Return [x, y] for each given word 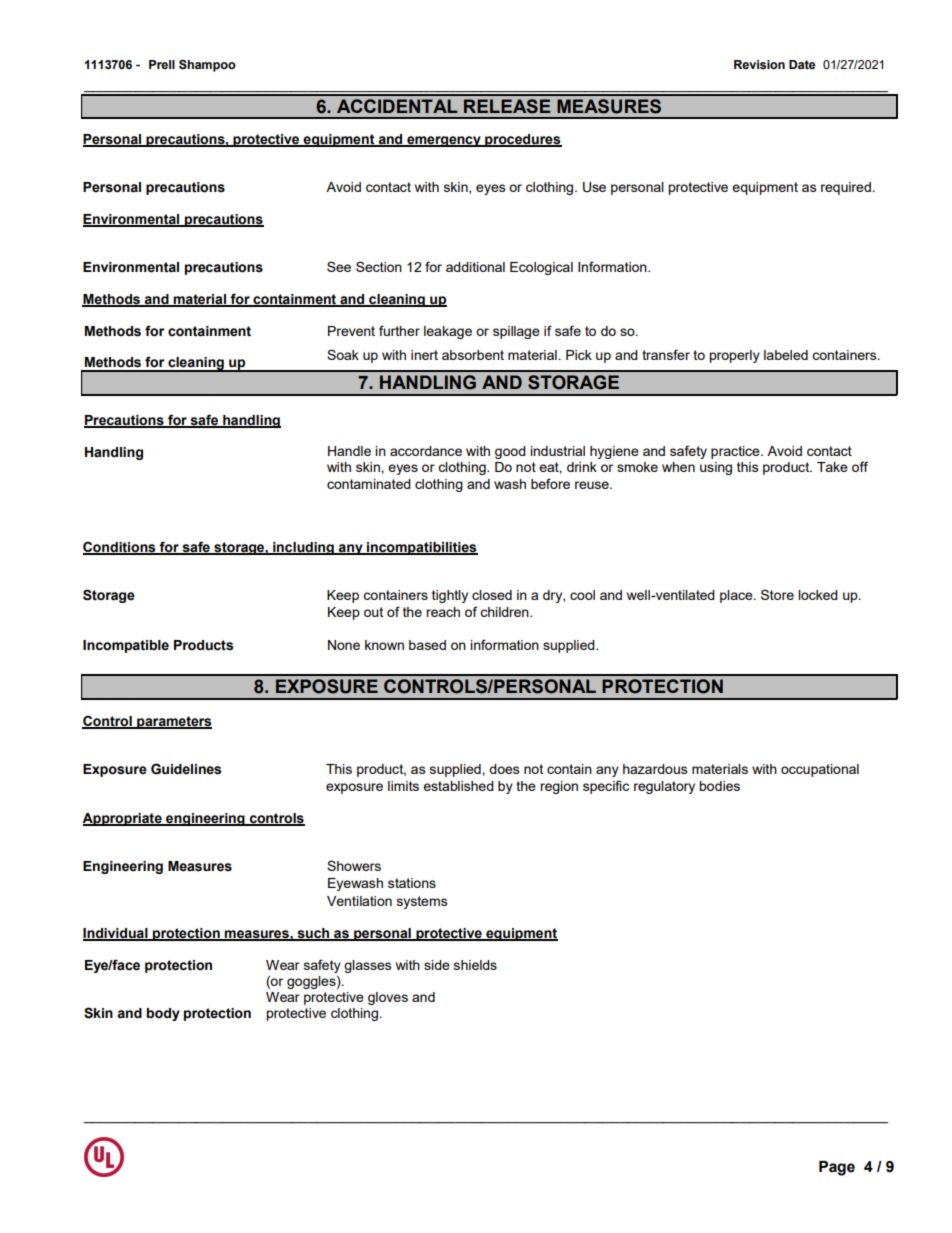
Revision [759, 64]
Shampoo [207, 66]
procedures [522, 140]
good [510, 452]
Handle [349, 451]
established [458, 786]
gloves [388, 998]
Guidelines [186, 769]
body [163, 1014]
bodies [719, 786]
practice [736, 452]
